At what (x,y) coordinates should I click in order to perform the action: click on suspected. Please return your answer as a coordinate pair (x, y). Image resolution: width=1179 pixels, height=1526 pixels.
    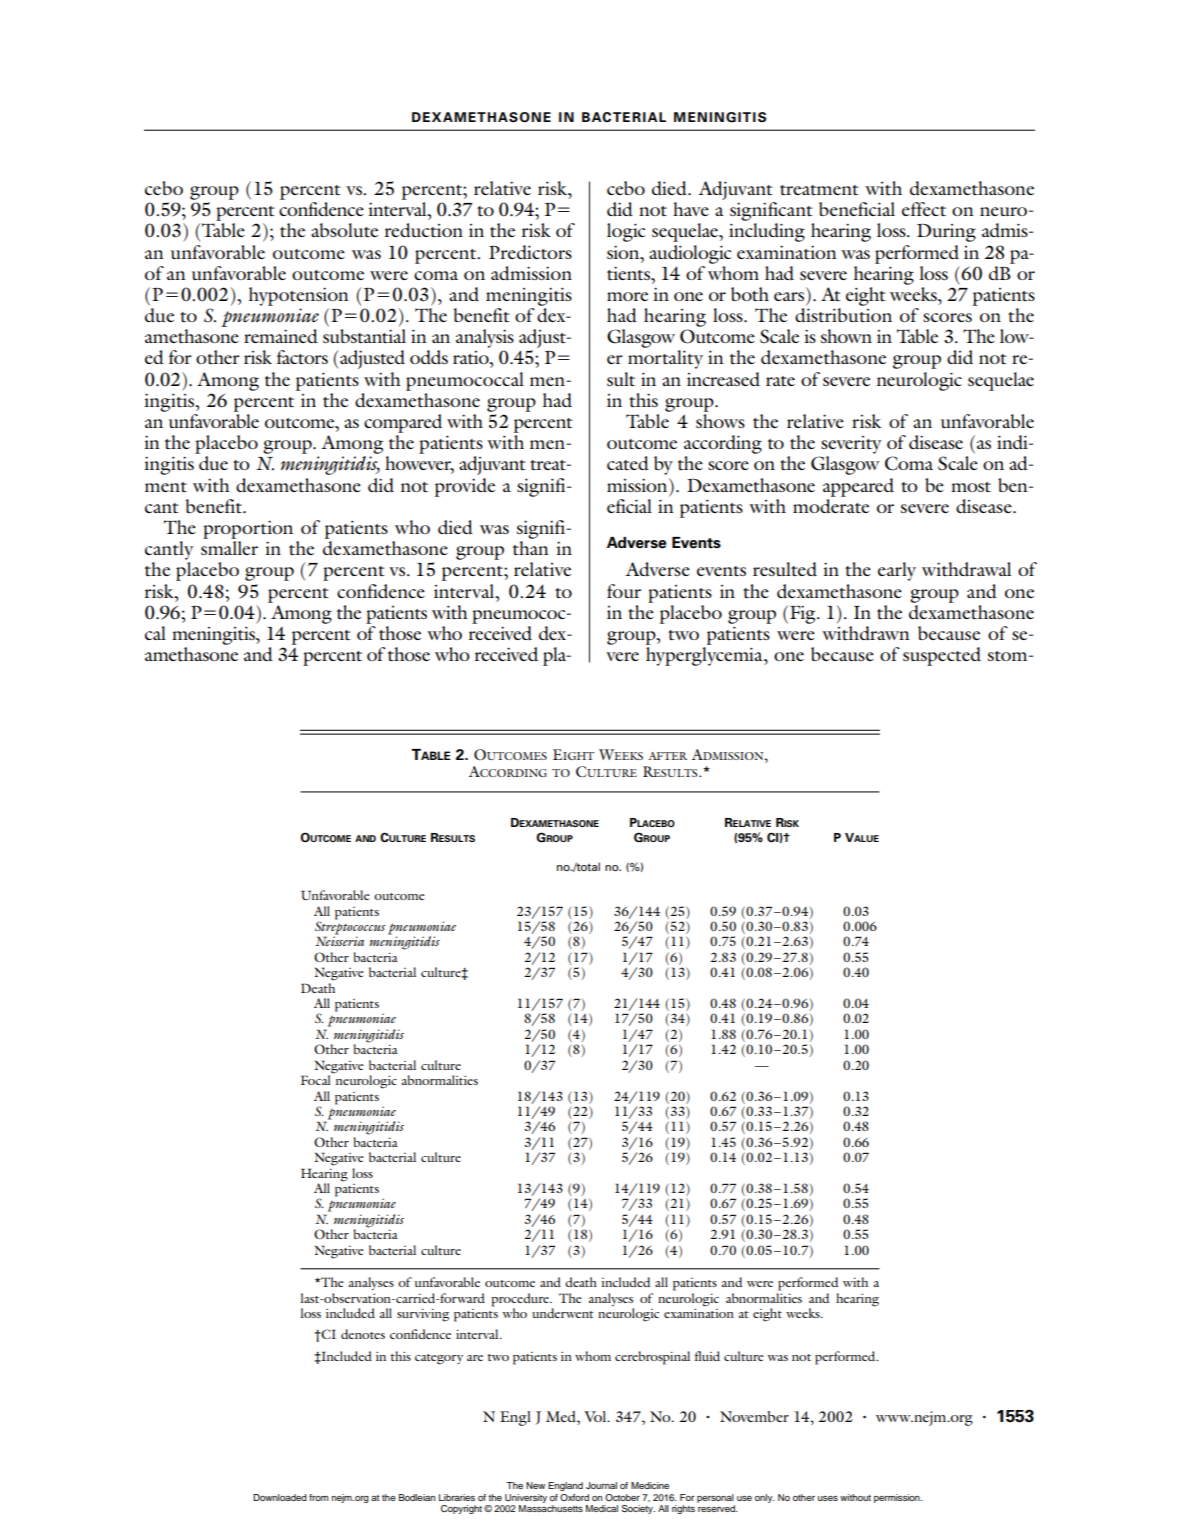
    Looking at the image, I should click on (942, 656).
